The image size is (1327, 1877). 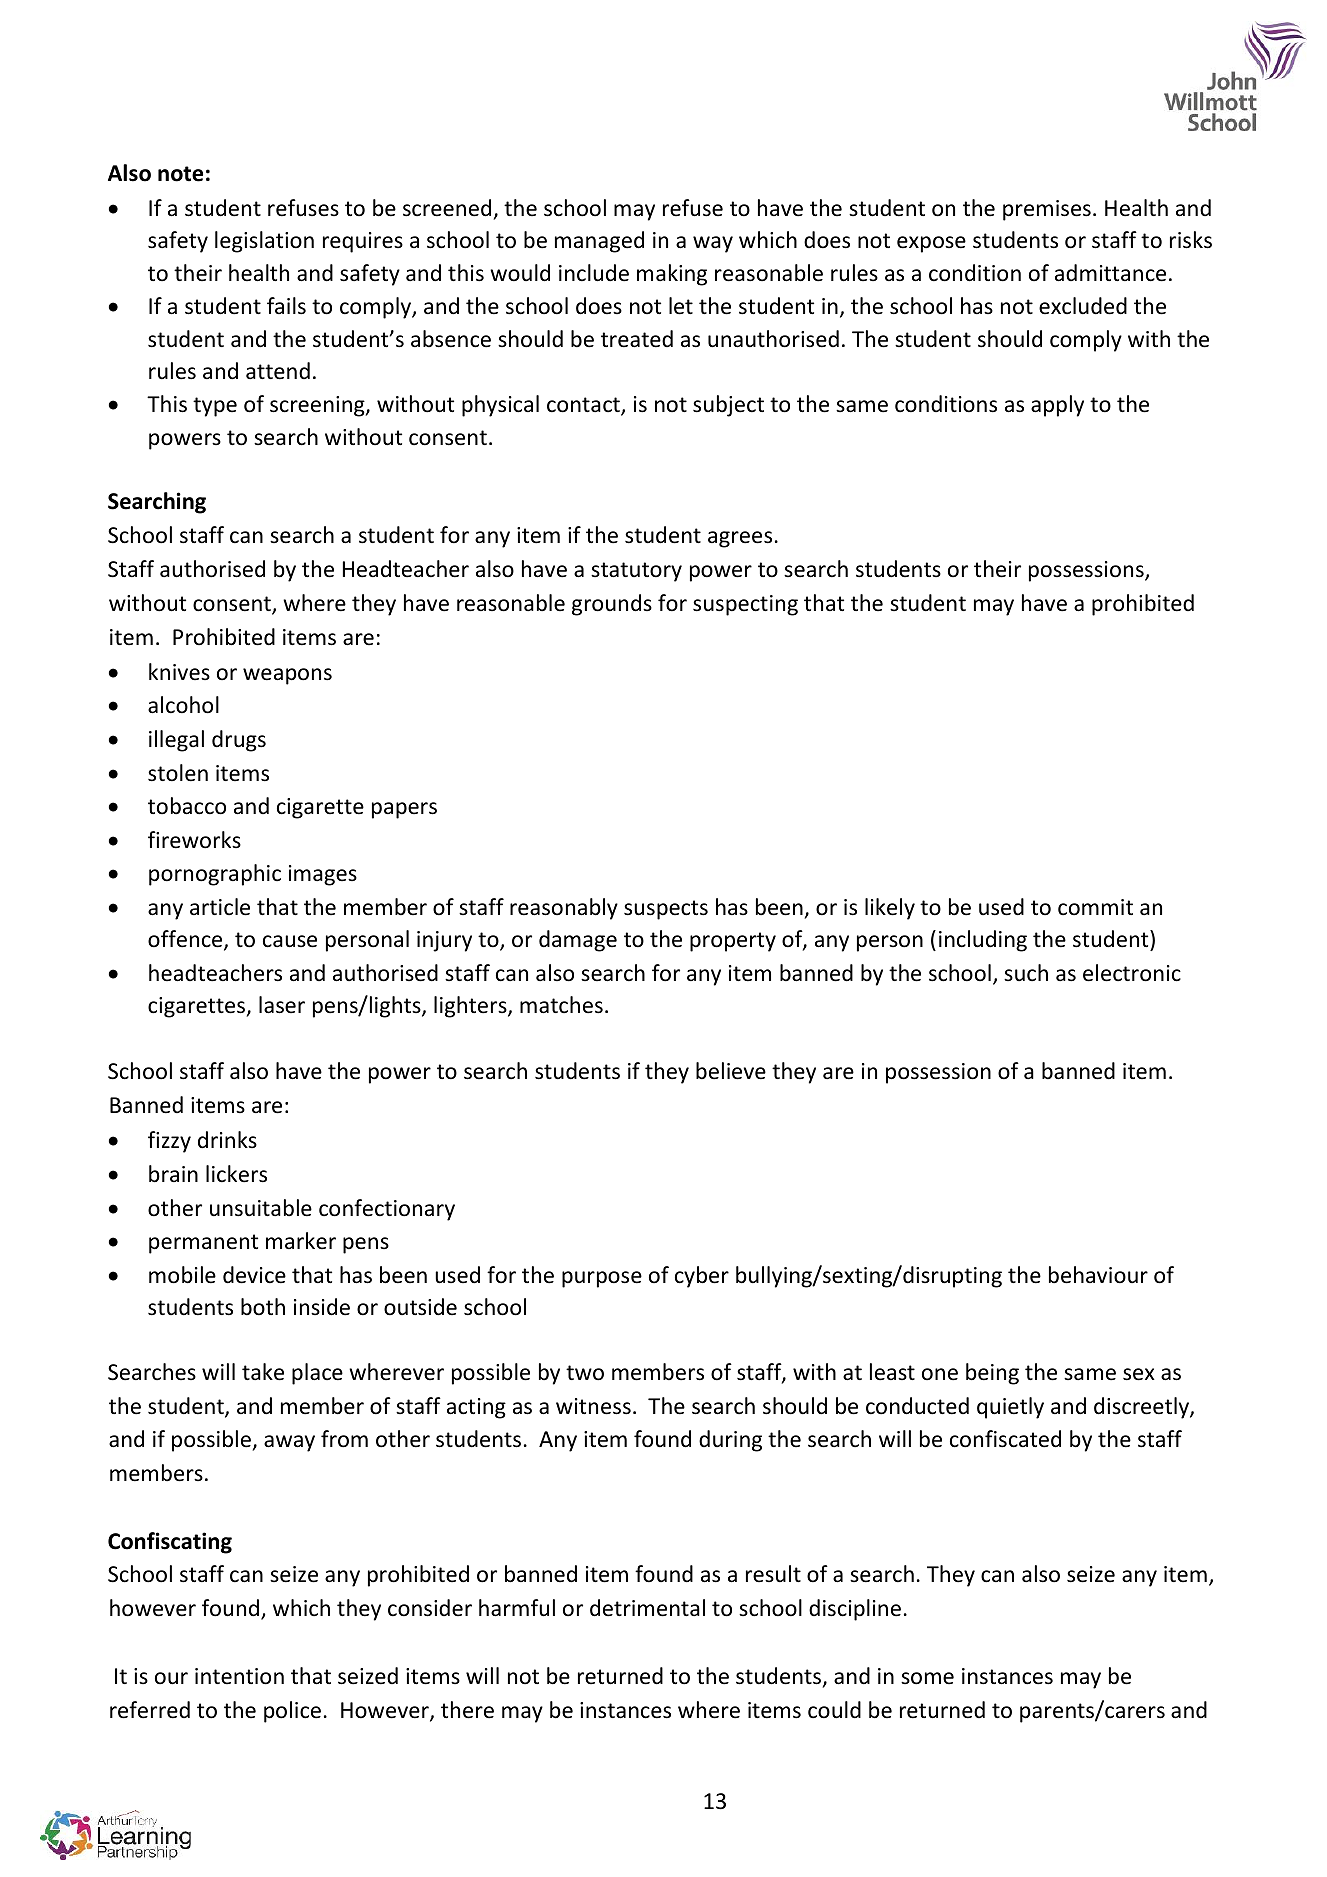 What do you see at coordinates (287, 676) in the page?
I see `weapons` at bounding box center [287, 676].
